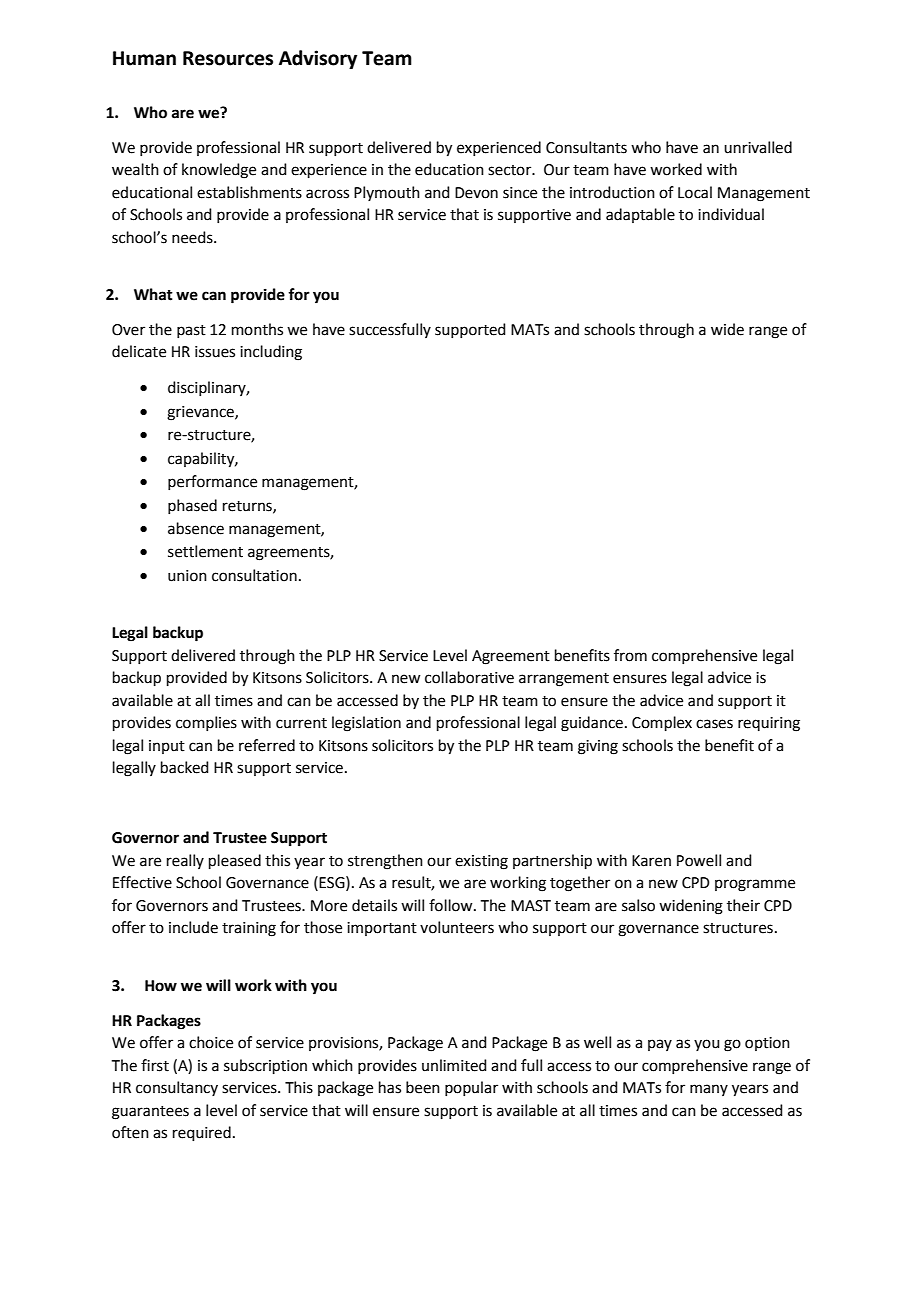  I want to click on union, so click(187, 576).
